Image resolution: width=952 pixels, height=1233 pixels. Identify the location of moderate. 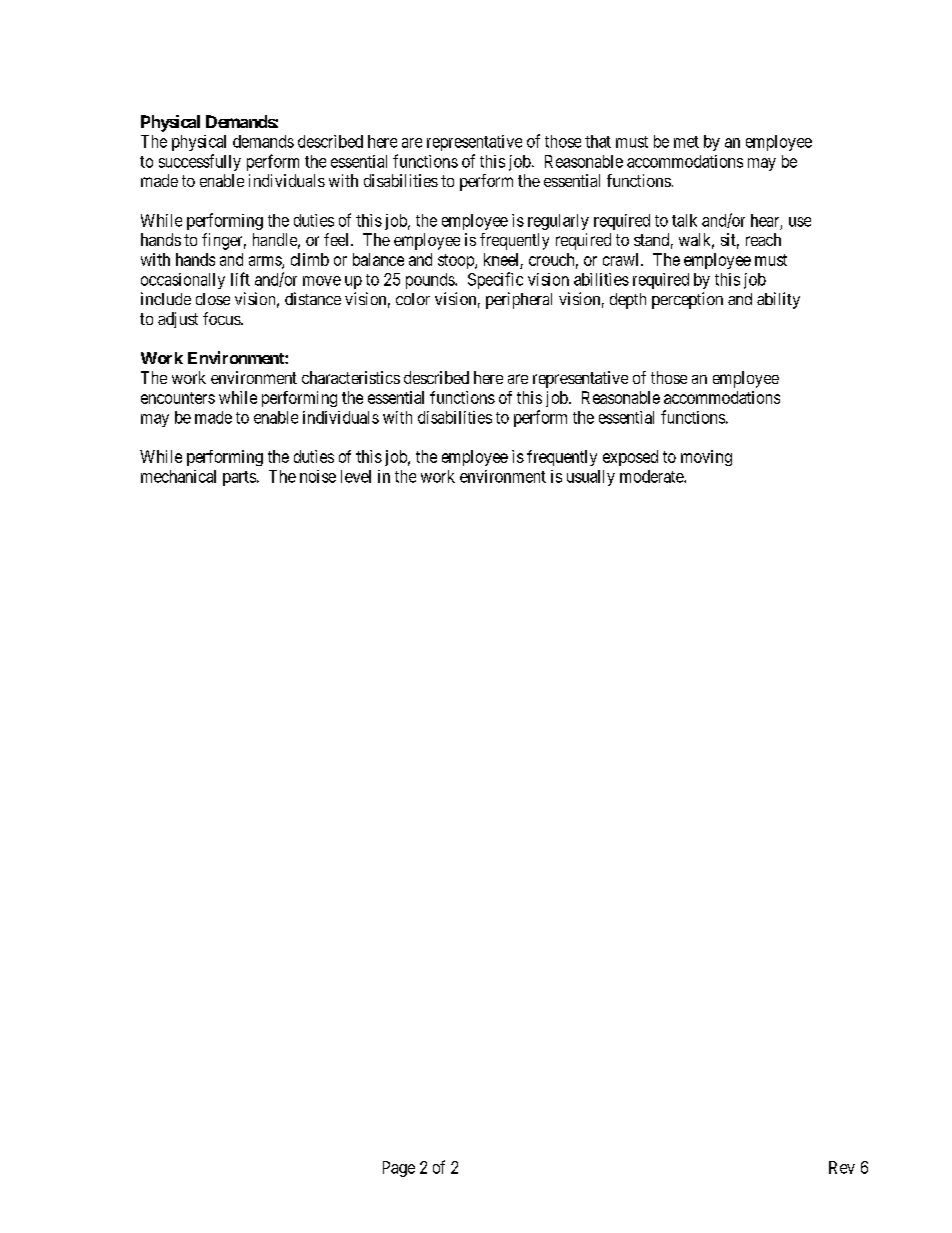
(652, 476).
